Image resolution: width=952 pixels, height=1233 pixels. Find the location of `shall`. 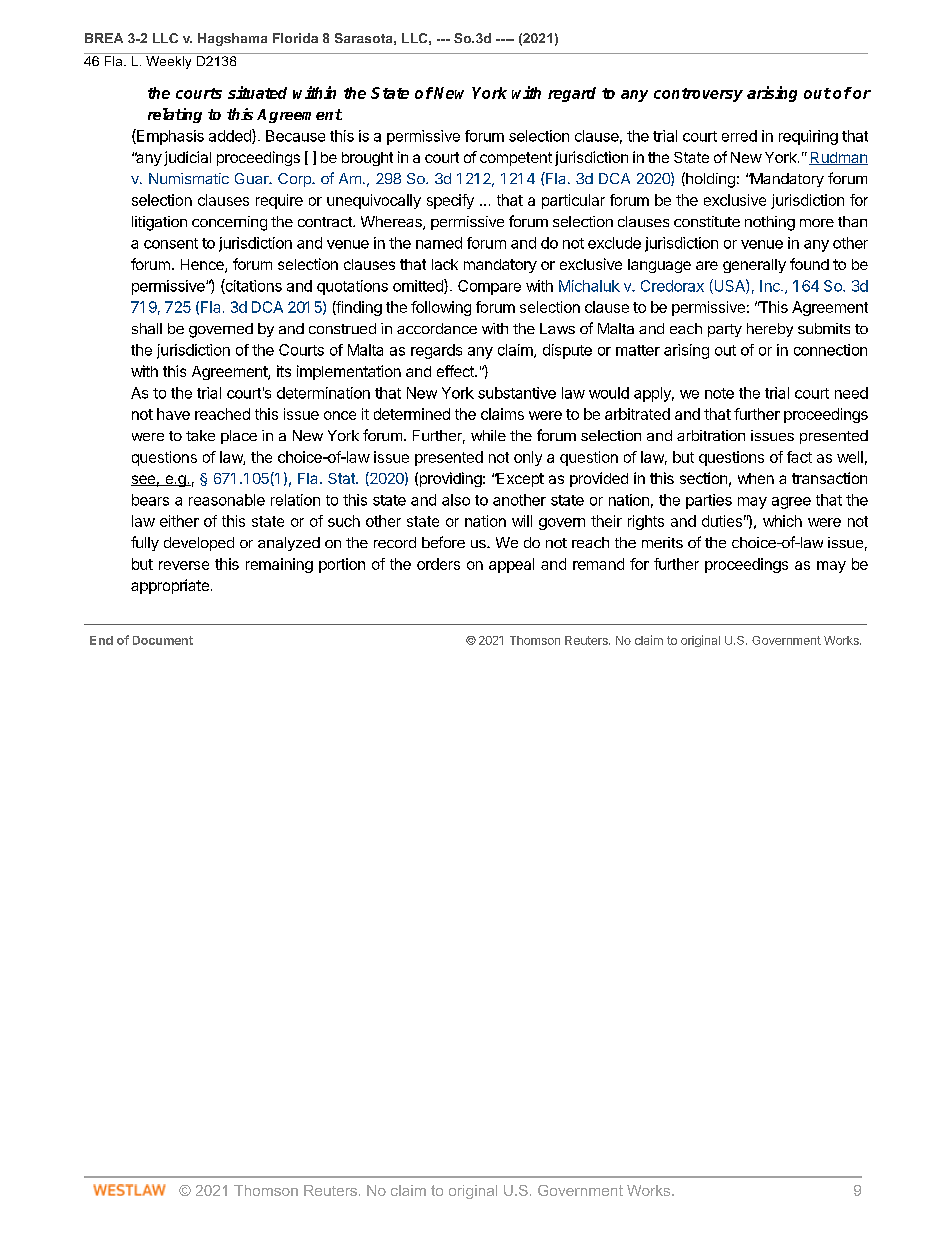

shall is located at coordinates (147, 328).
